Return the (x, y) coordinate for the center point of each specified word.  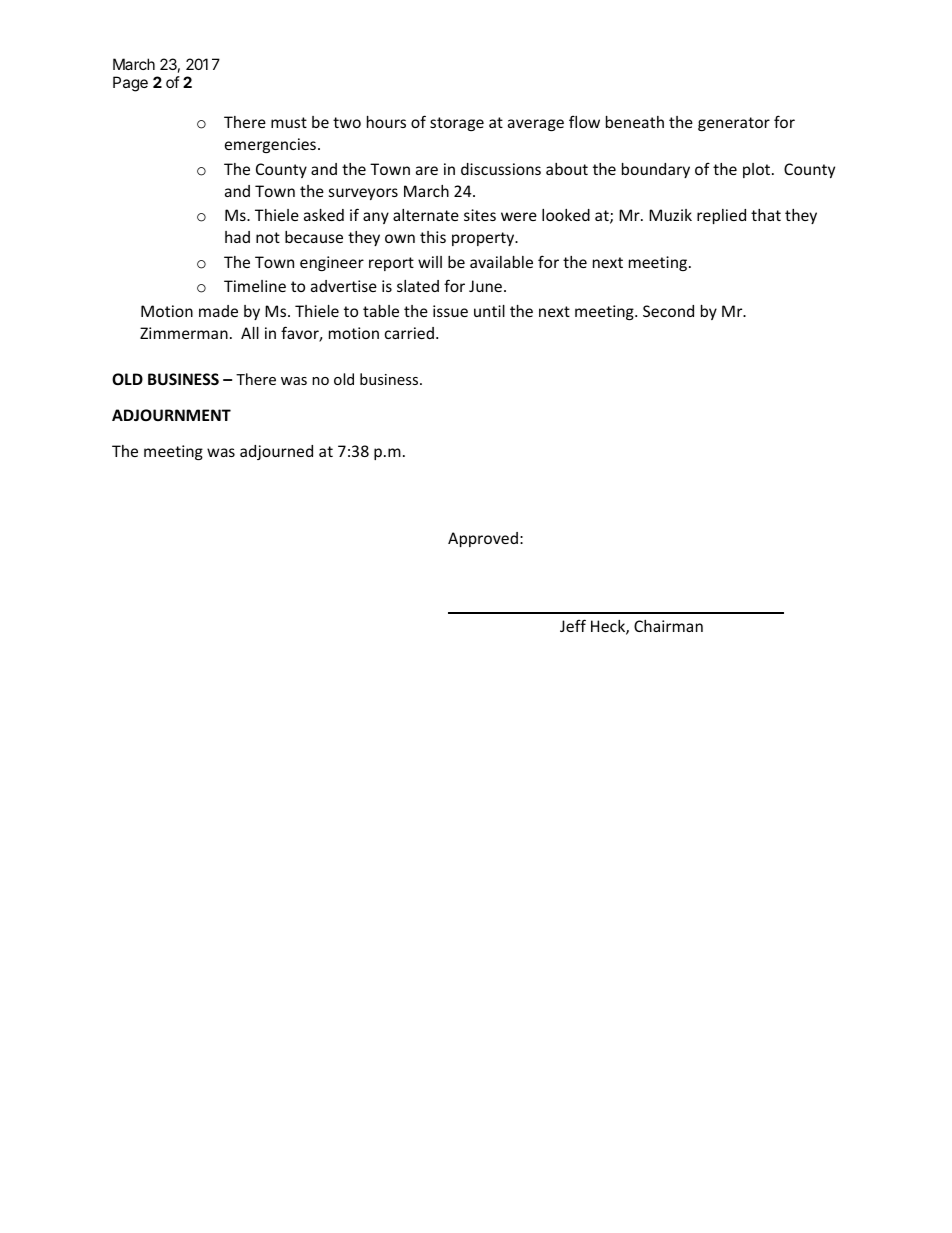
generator (734, 124)
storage (457, 124)
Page (130, 84)
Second (668, 311)
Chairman (668, 626)
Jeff (573, 625)
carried (409, 333)
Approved (483, 539)
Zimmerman (184, 333)
